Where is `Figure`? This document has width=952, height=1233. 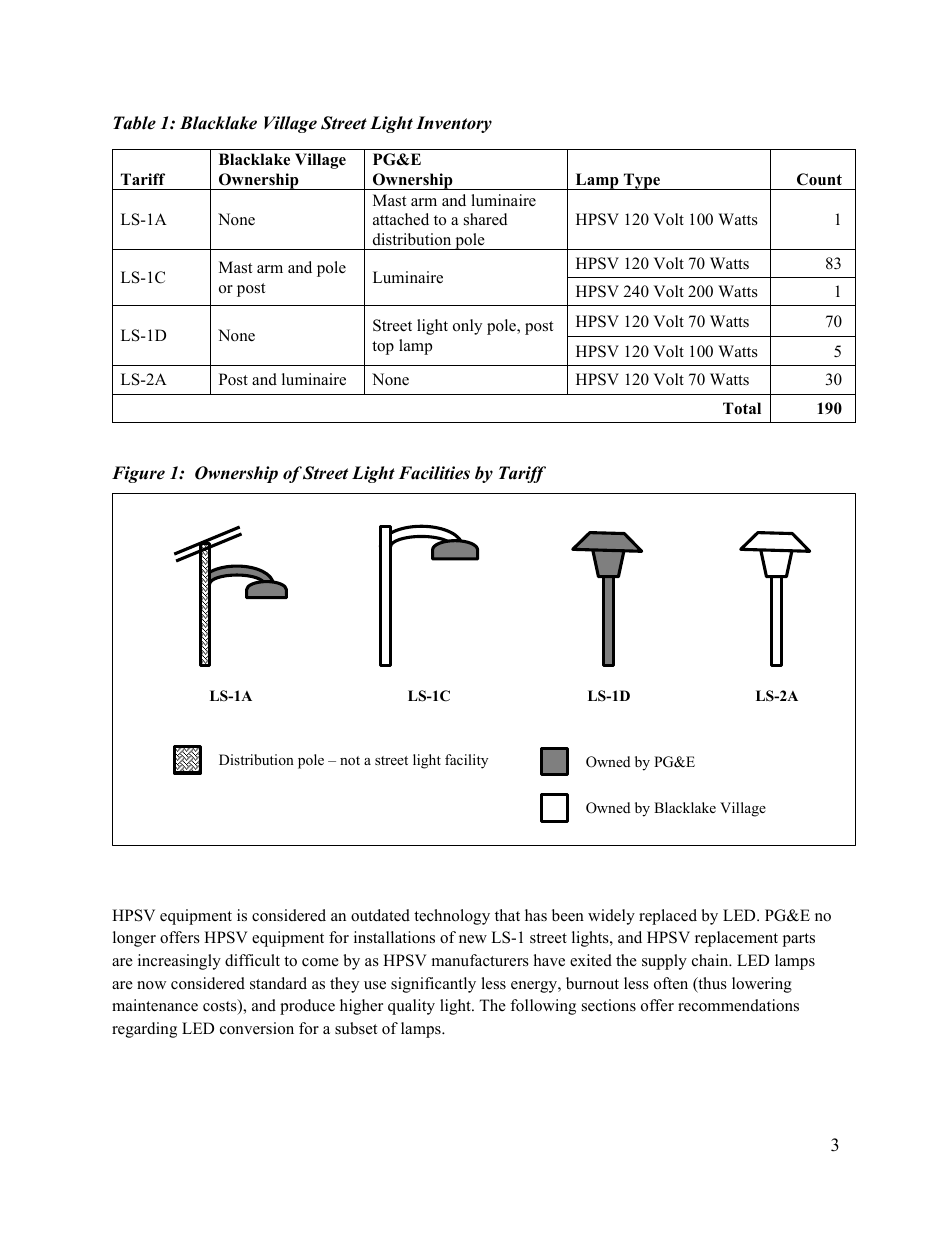
Figure is located at coordinates (138, 474).
